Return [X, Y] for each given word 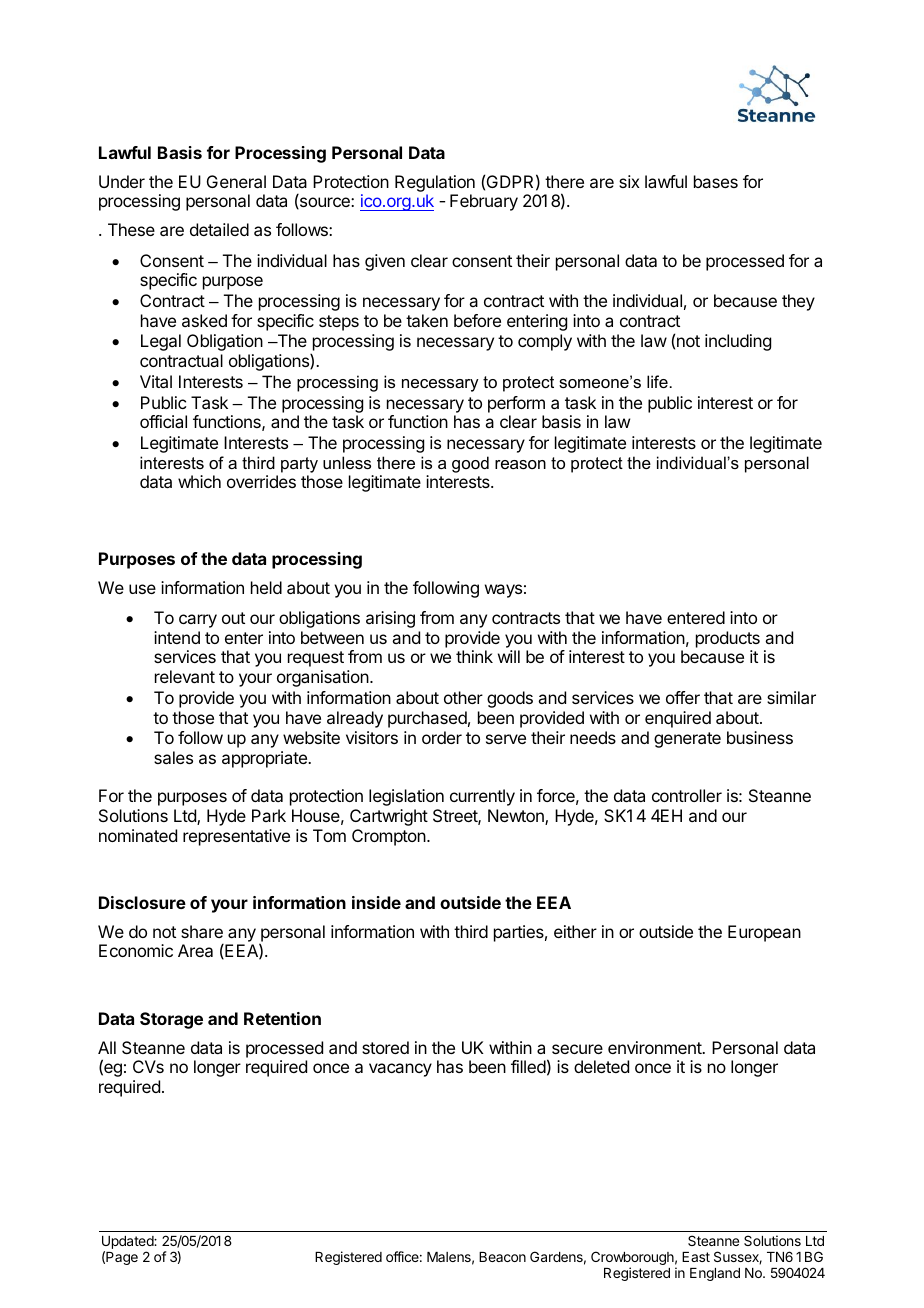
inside [376, 902]
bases [716, 181]
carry [198, 621]
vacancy [400, 1070]
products [728, 639]
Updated [128, 1244]
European [764, 933]
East [696, 1257]
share [202, 931]
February [484, 202]
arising [390, 619]
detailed [219, 229]
